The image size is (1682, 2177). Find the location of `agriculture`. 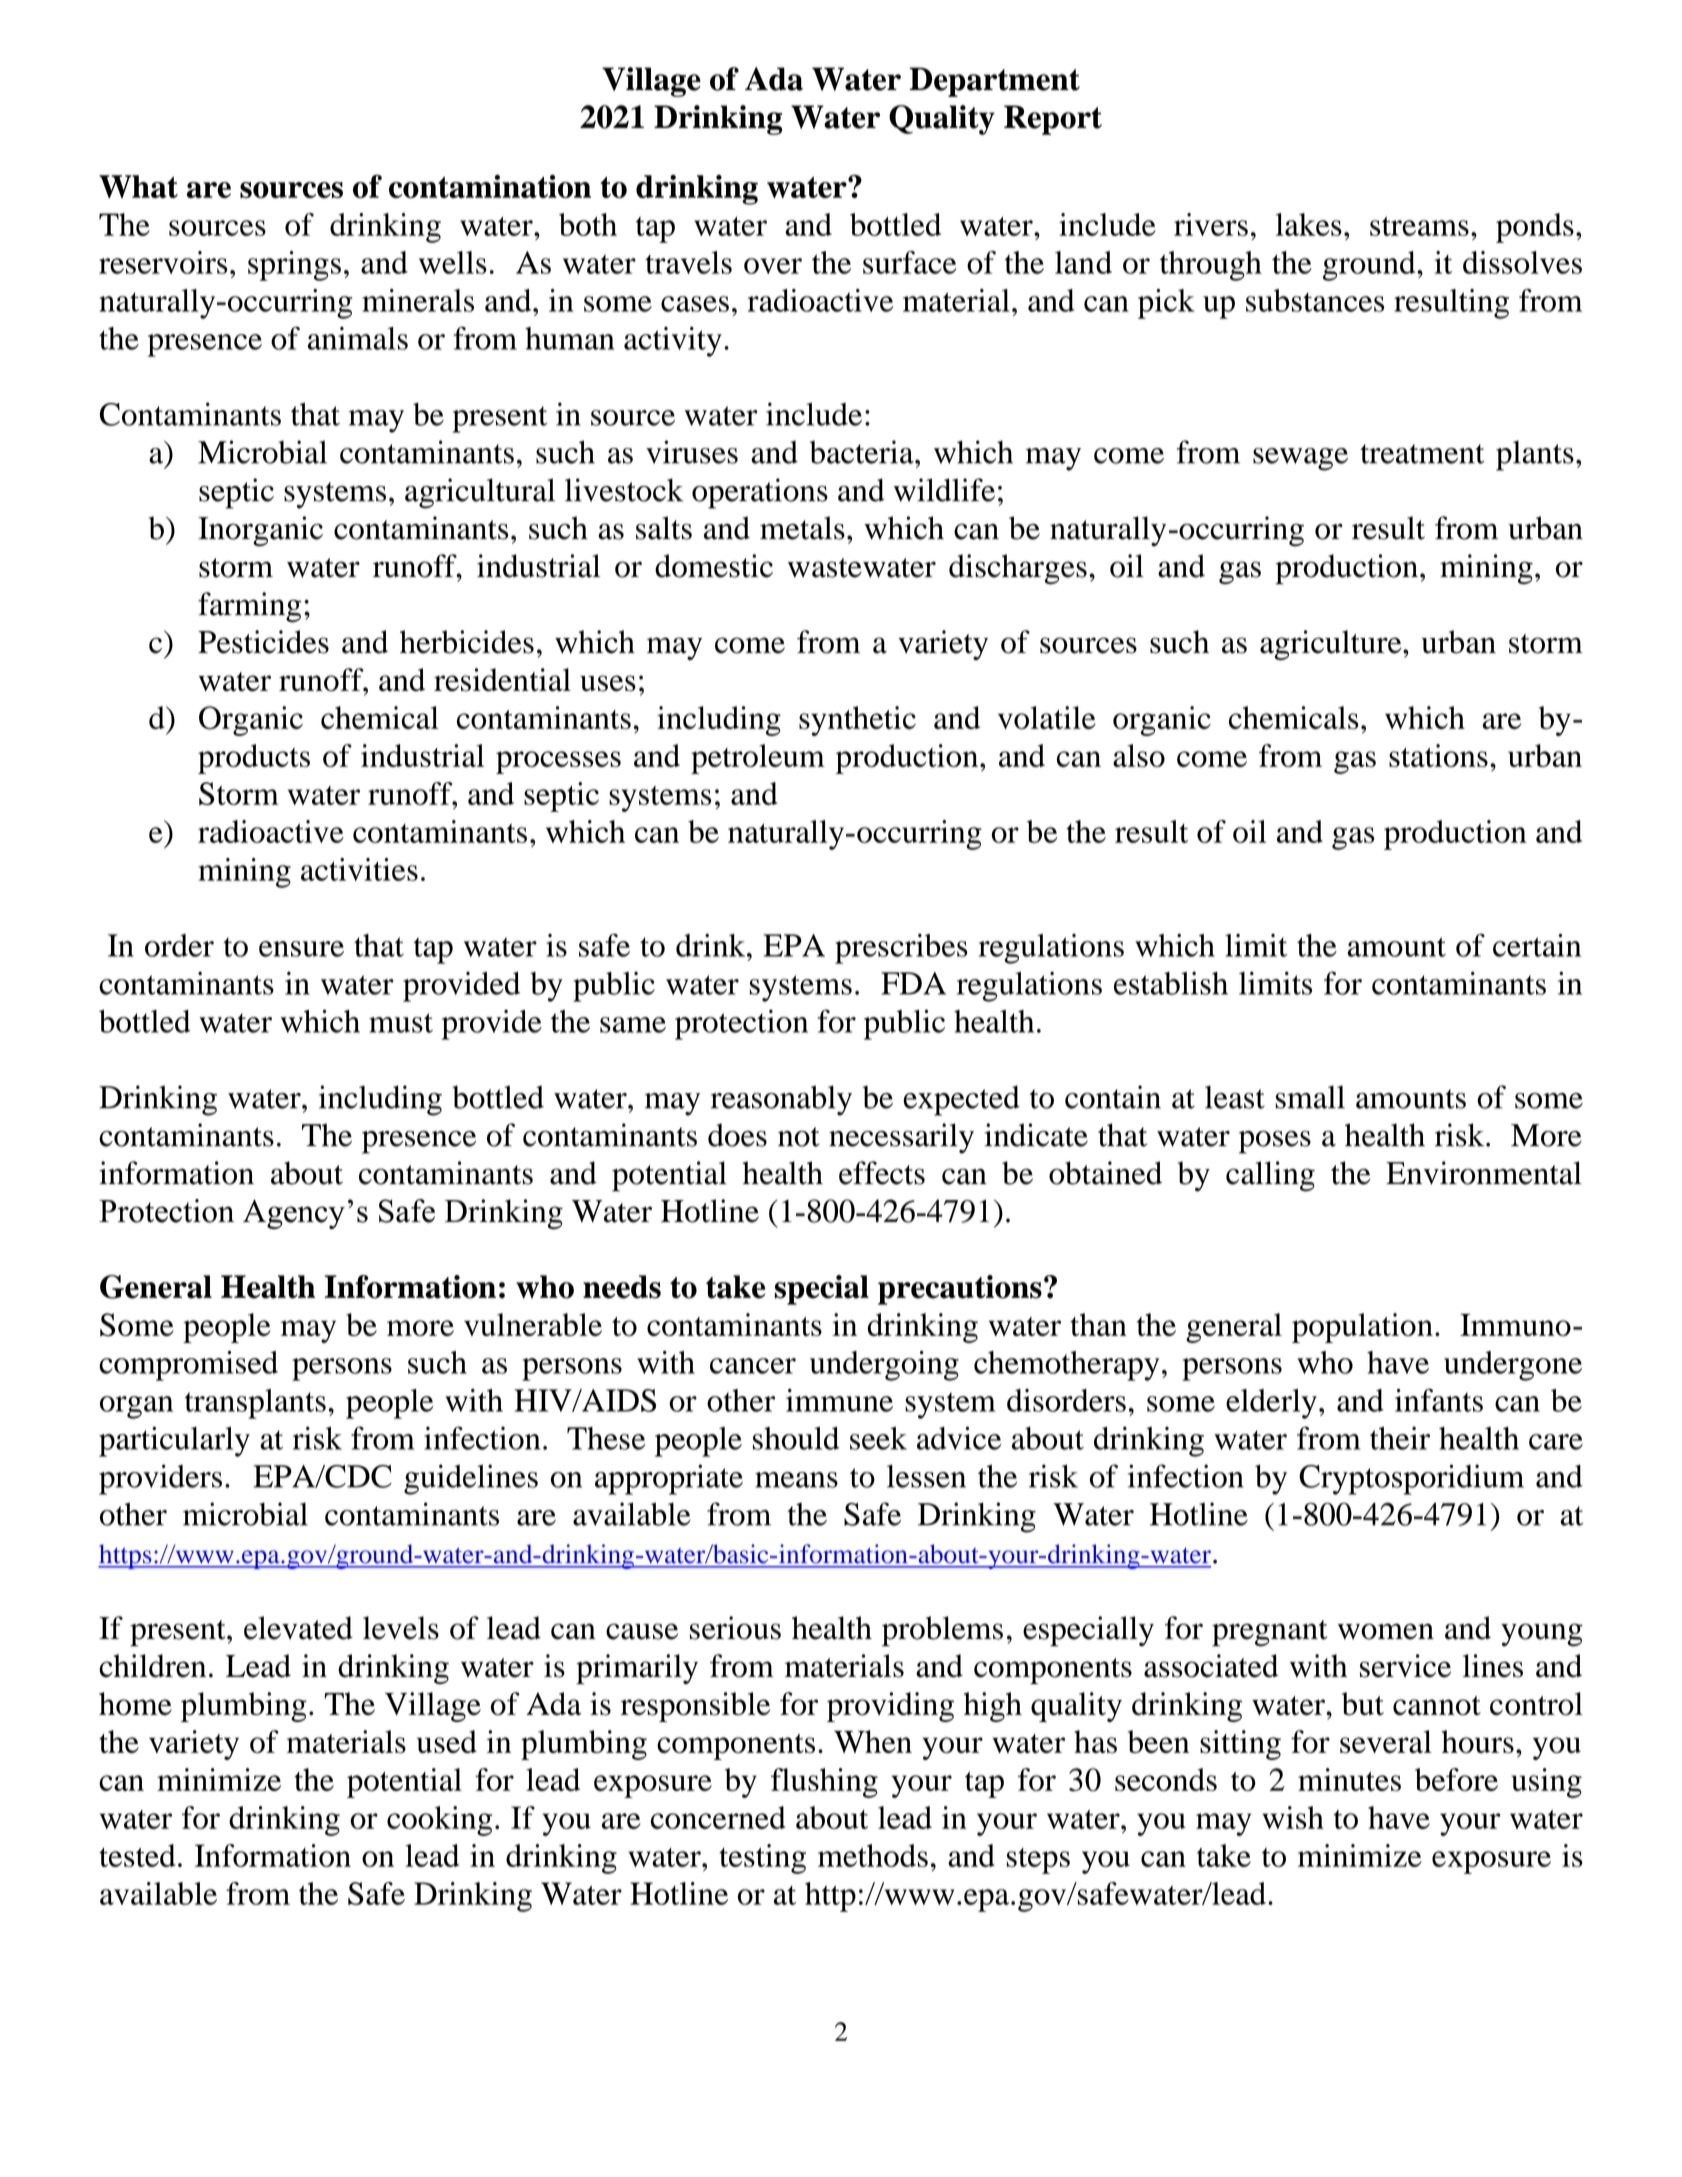

agriculture is located at coordinates (1332, 645).
